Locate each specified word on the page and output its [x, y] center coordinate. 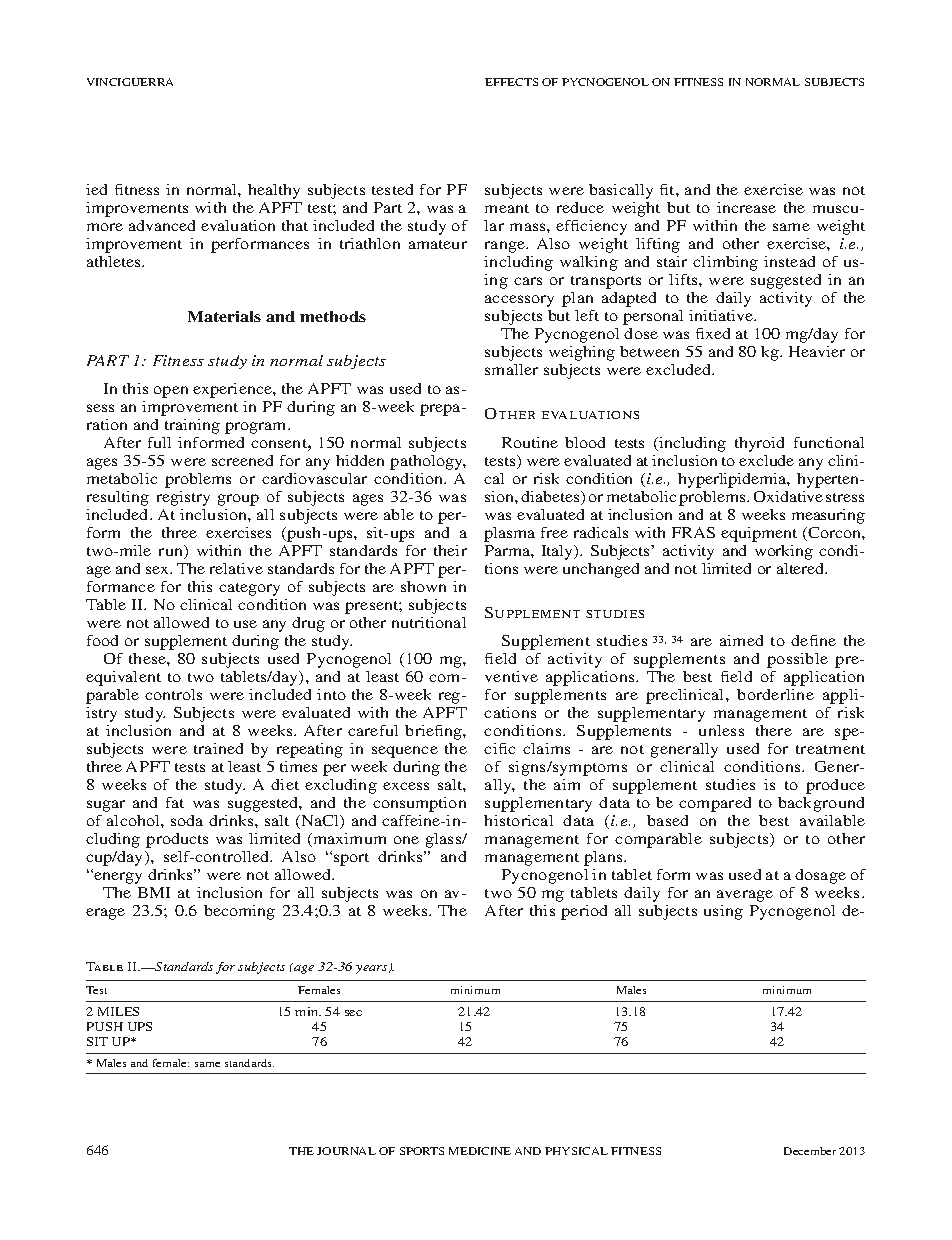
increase [746, 207]
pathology [428, 462]
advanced [162, 225]
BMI [154, 892]
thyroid [759, 444]
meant [507, 208]
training [192, 426]
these [148, 658]
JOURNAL [346, 1151]
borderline [775, 694]
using [723, 912]
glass [445, 840]
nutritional [429, 622]
